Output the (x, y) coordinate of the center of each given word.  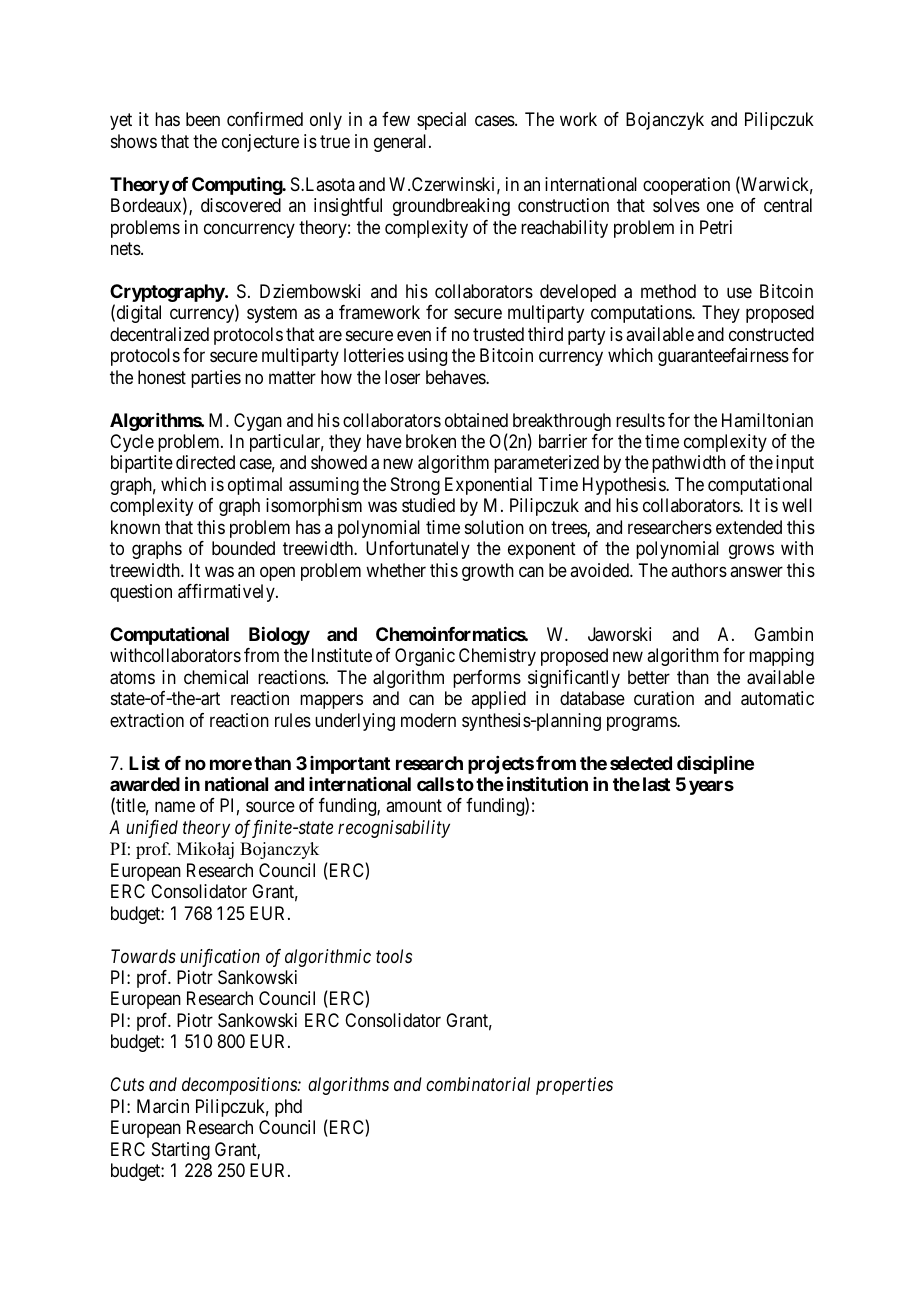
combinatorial (478, 1084)
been (203, 119)
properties (574, 1086)
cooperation (686, 186)
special (441, 121)
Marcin (163, 1106)
